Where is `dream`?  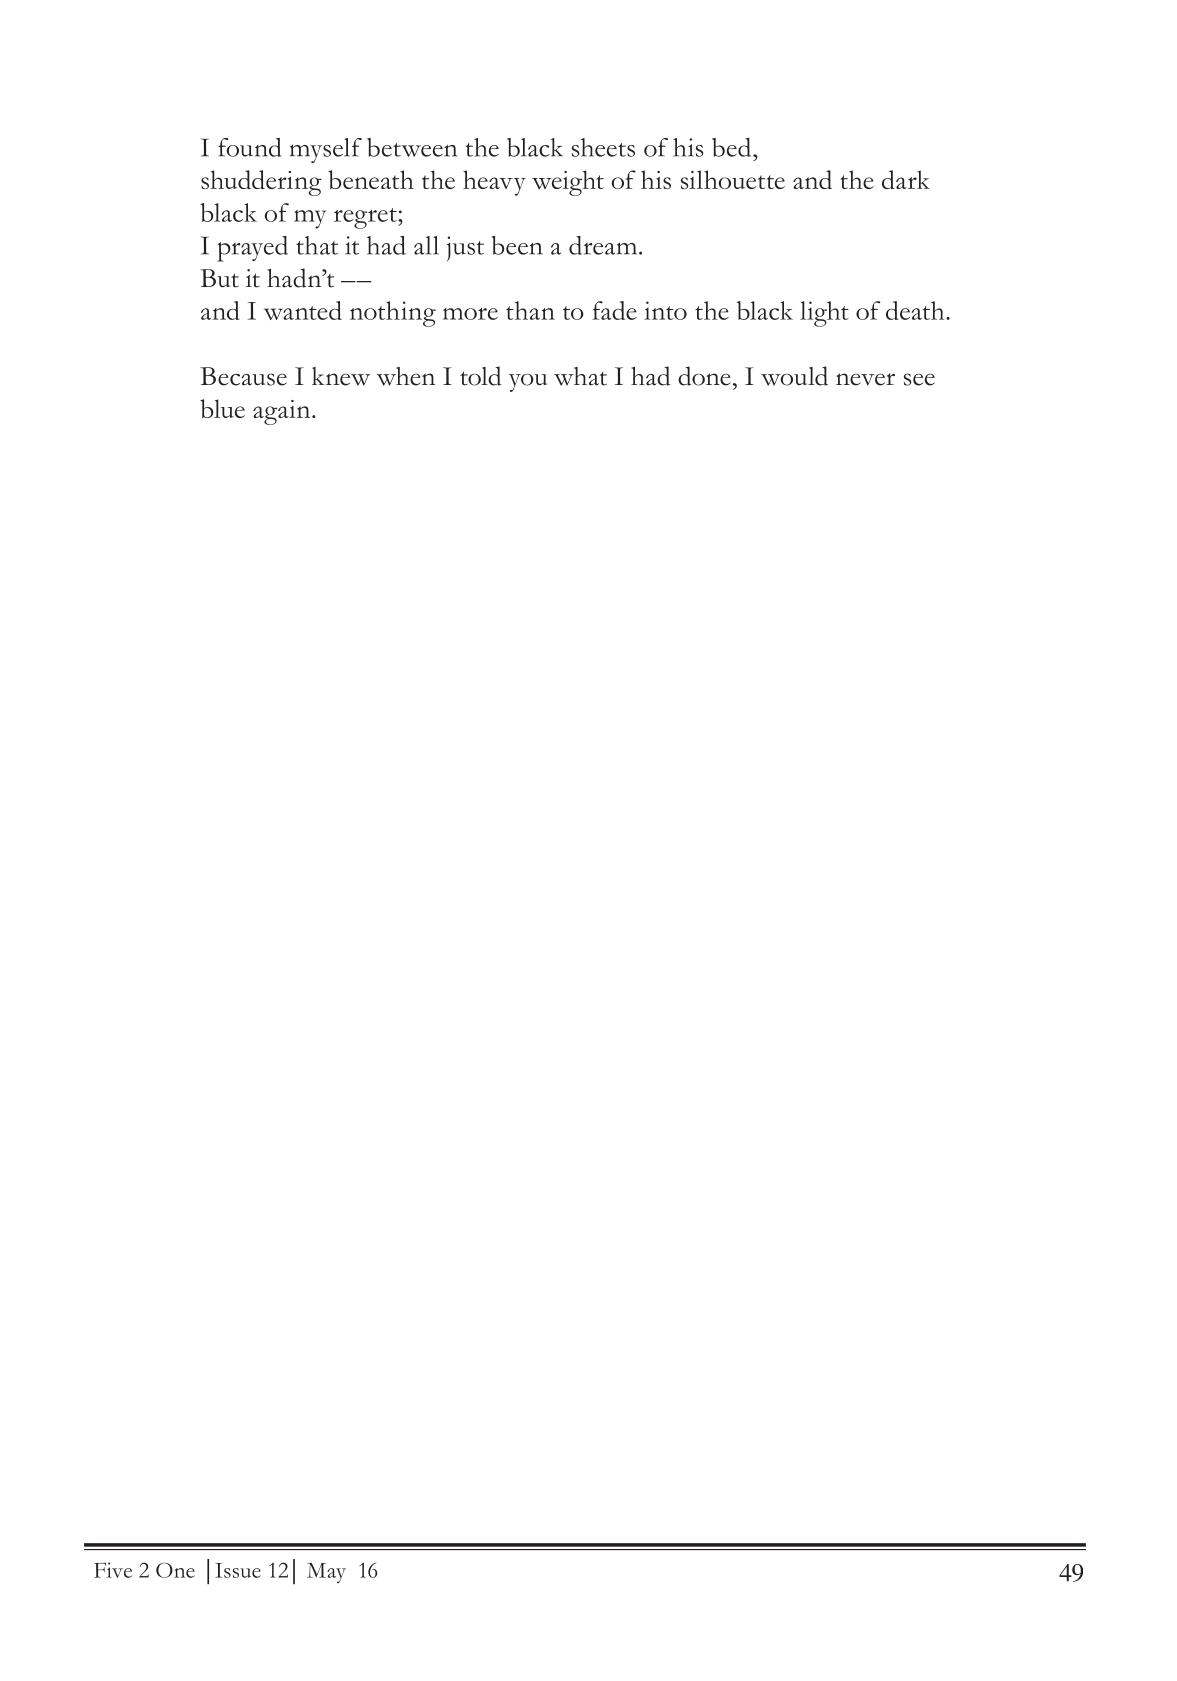 dream is located at coordinates (604, 245).
